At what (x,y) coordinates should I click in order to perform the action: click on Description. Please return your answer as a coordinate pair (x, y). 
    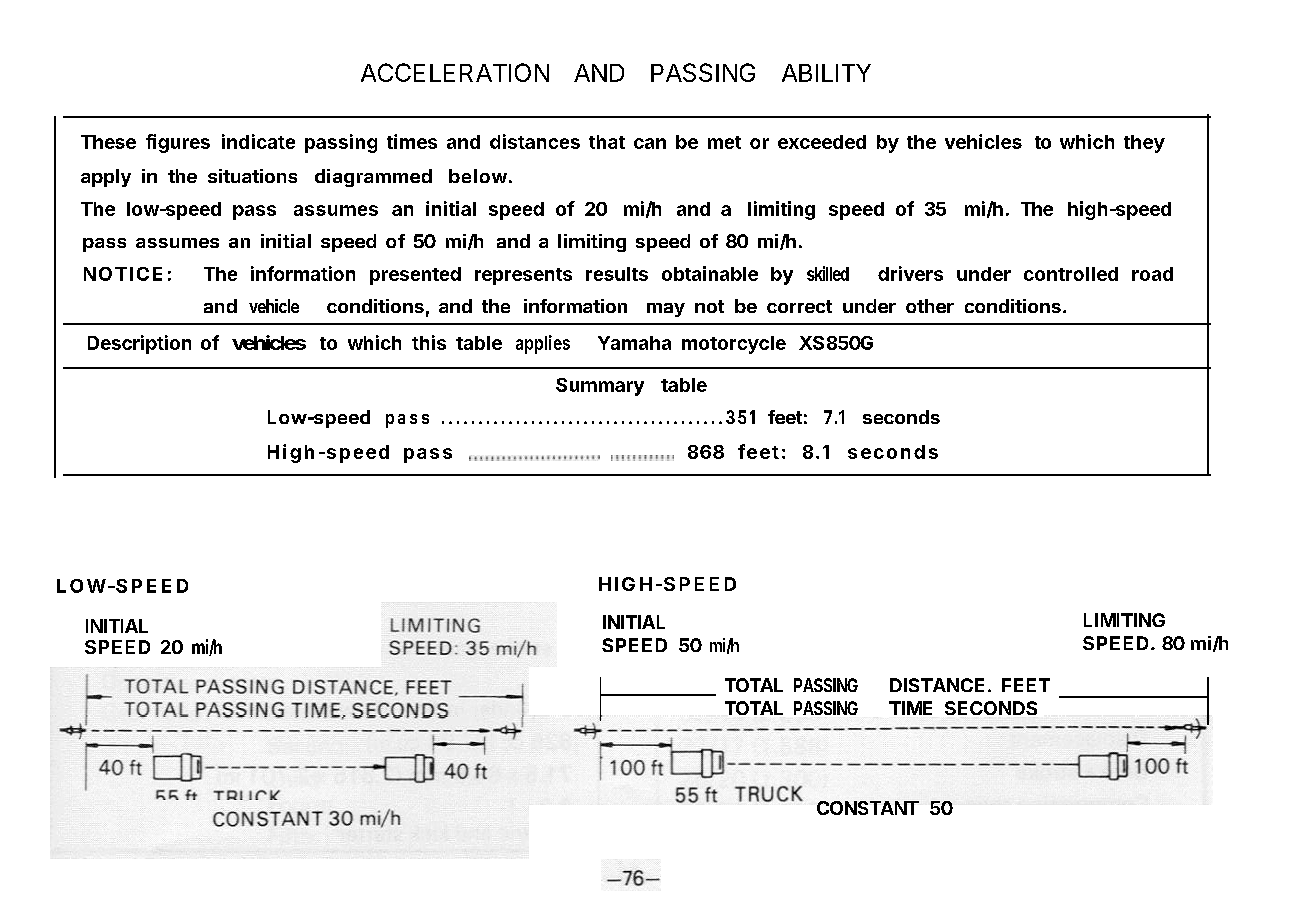
    Looking at the image, I should click on (139, 344).
